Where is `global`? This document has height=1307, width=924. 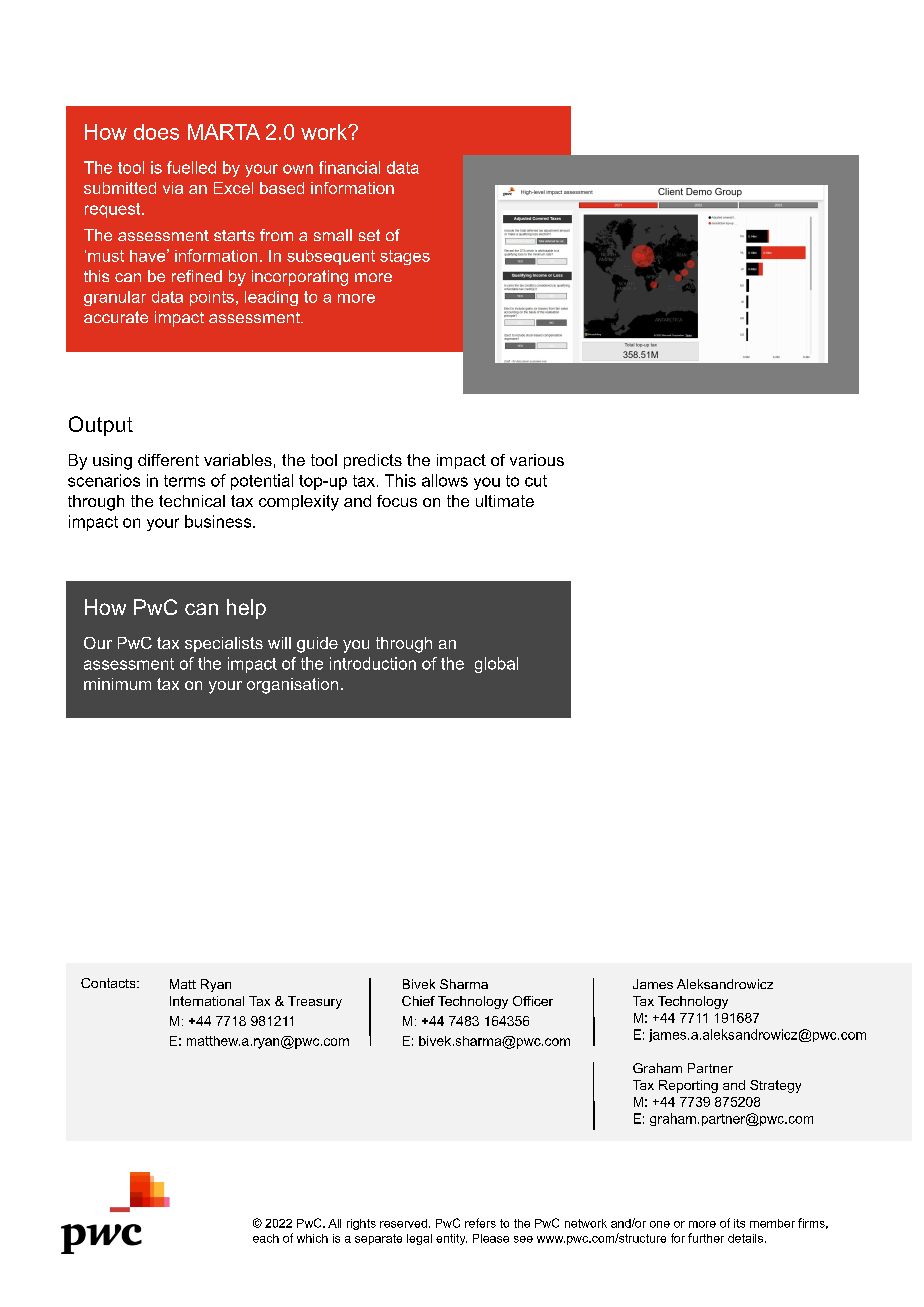
global is located at coordinates (496, 665).
